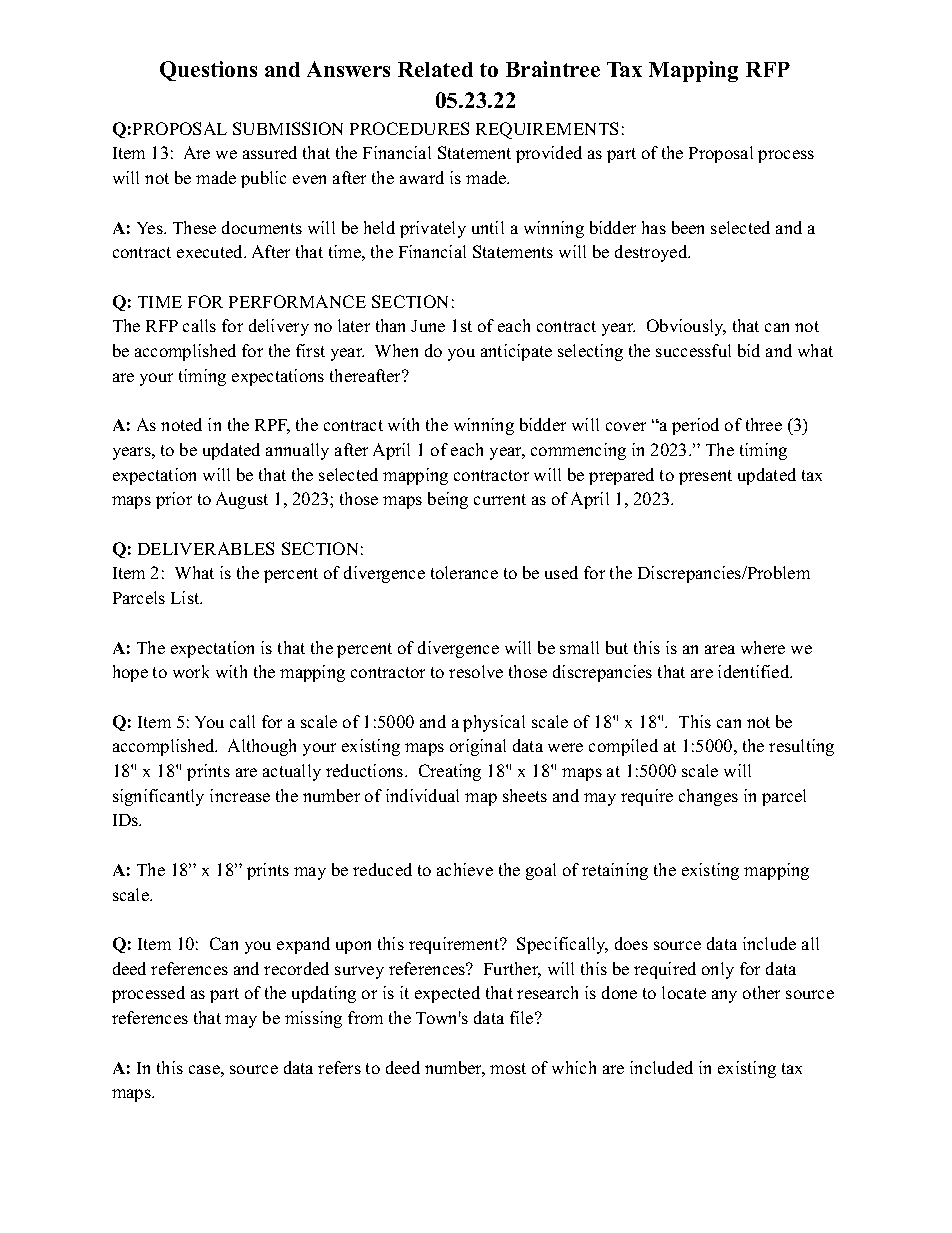  What do you see at coordinates (208, 71) in the document?
I see `Questions` at bounding box center [208, 71].
